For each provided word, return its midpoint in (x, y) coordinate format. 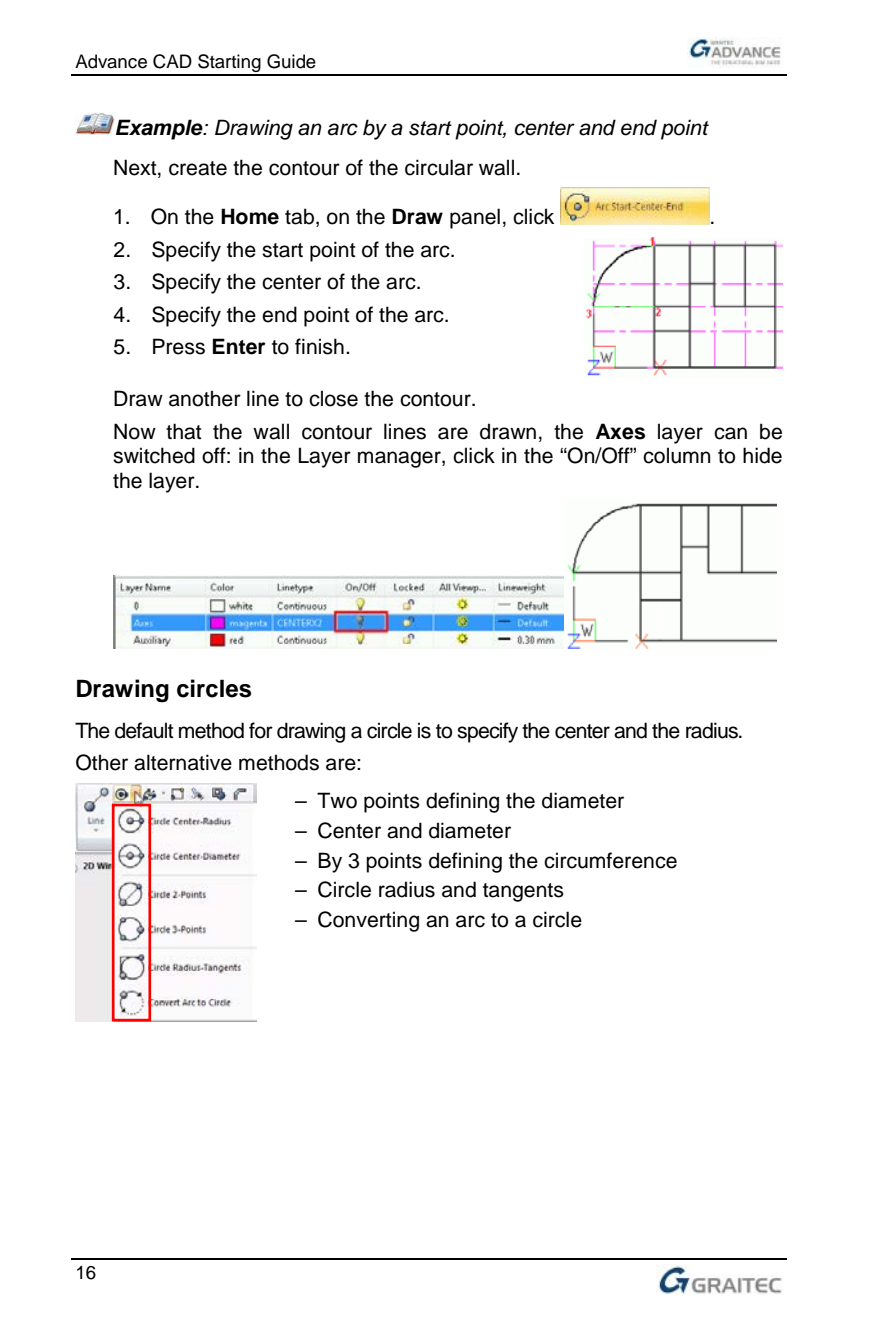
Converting (368, 921)
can (730, 433)
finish (319, 346)
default (144, 730)
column (677, 455)
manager (400, 459)
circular (439, 167)
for (261, 730)
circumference (610, 860)
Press (179, 346)
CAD (172, 61)
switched (154, 455)
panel (475, 218)
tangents (523, 892)
